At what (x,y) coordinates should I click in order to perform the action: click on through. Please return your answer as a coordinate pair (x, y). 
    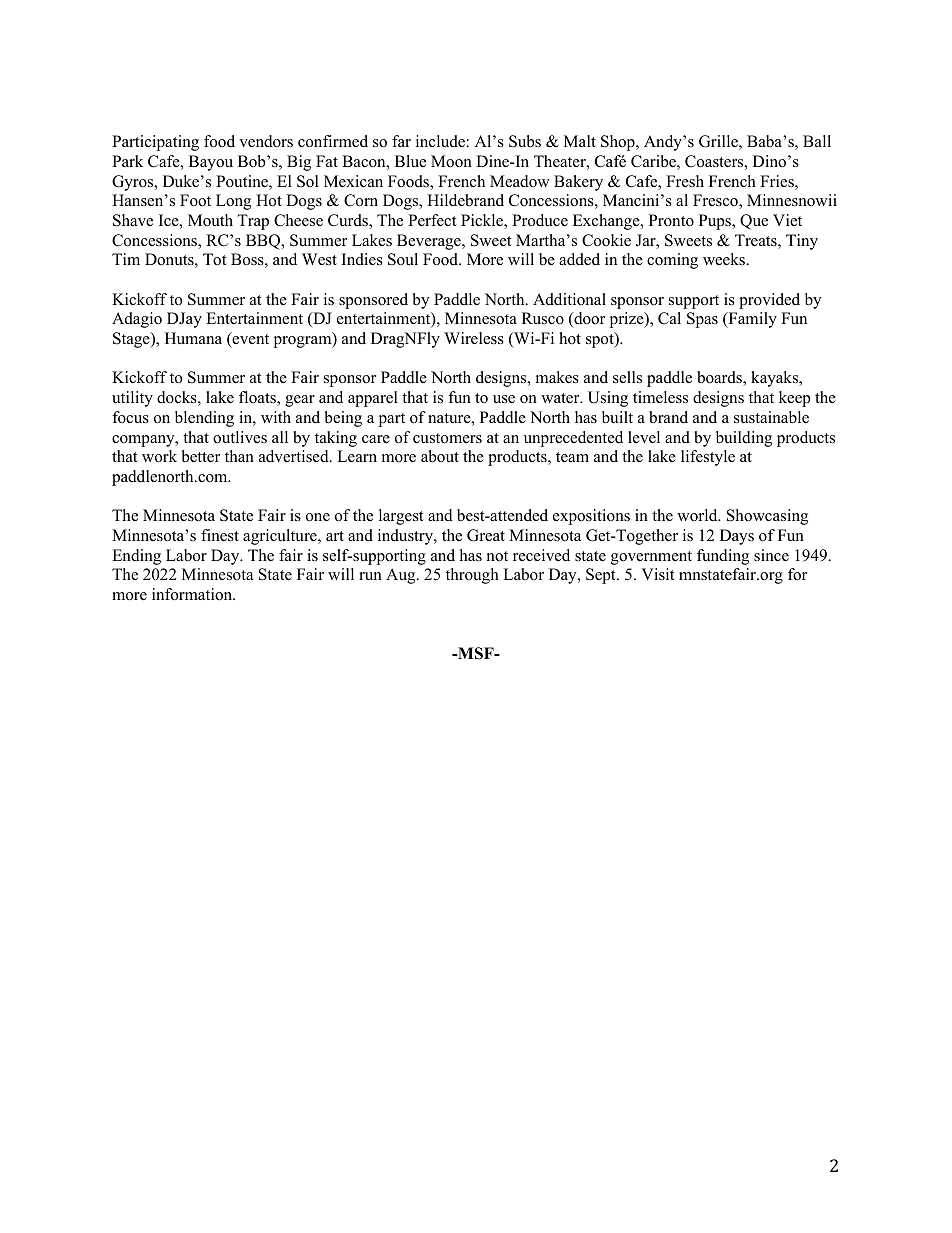
    Looking at the image, I should click on (472, 576).
